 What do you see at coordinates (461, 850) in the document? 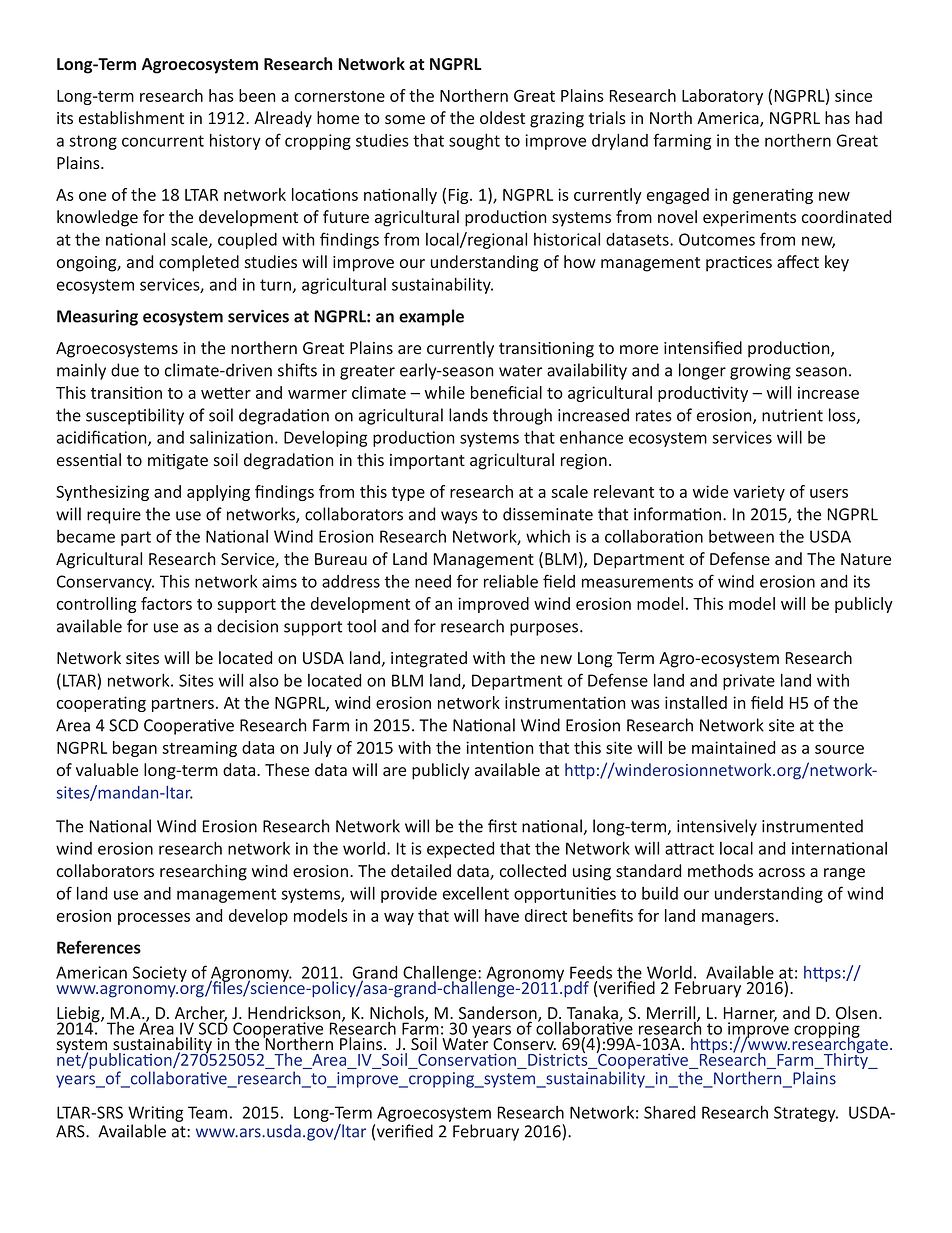
I see `expected` at bounding box center [461, 850].
